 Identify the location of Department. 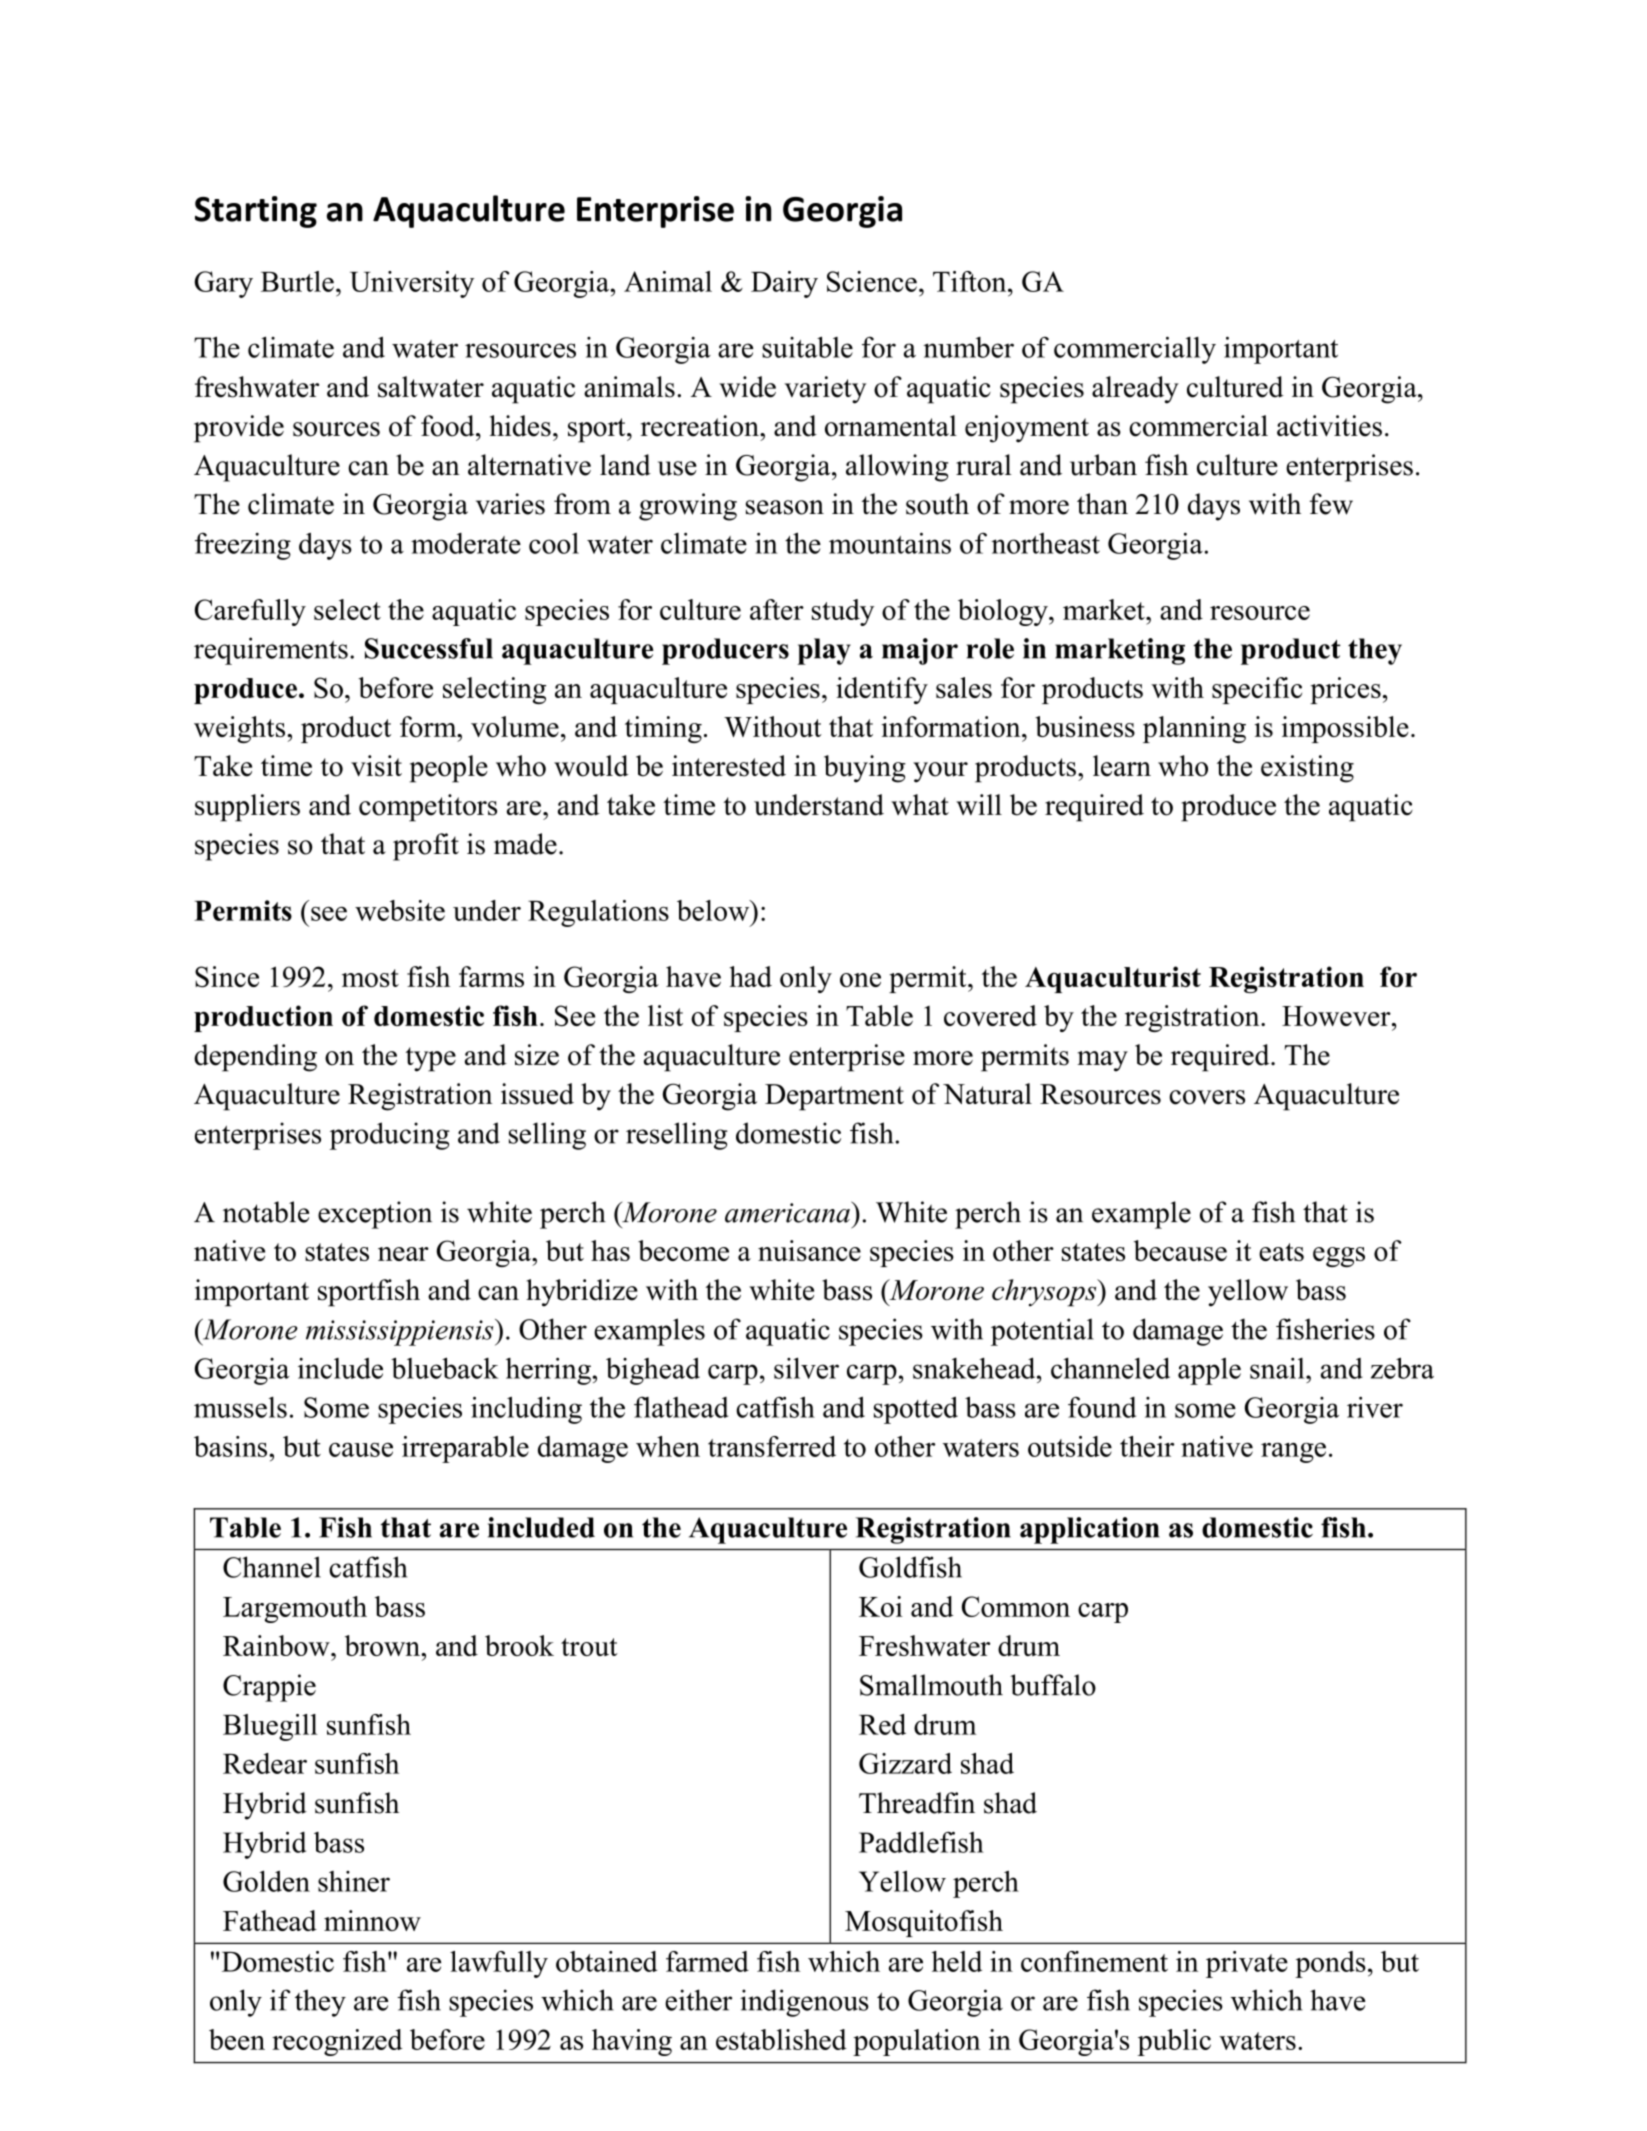
(834, 1097).
